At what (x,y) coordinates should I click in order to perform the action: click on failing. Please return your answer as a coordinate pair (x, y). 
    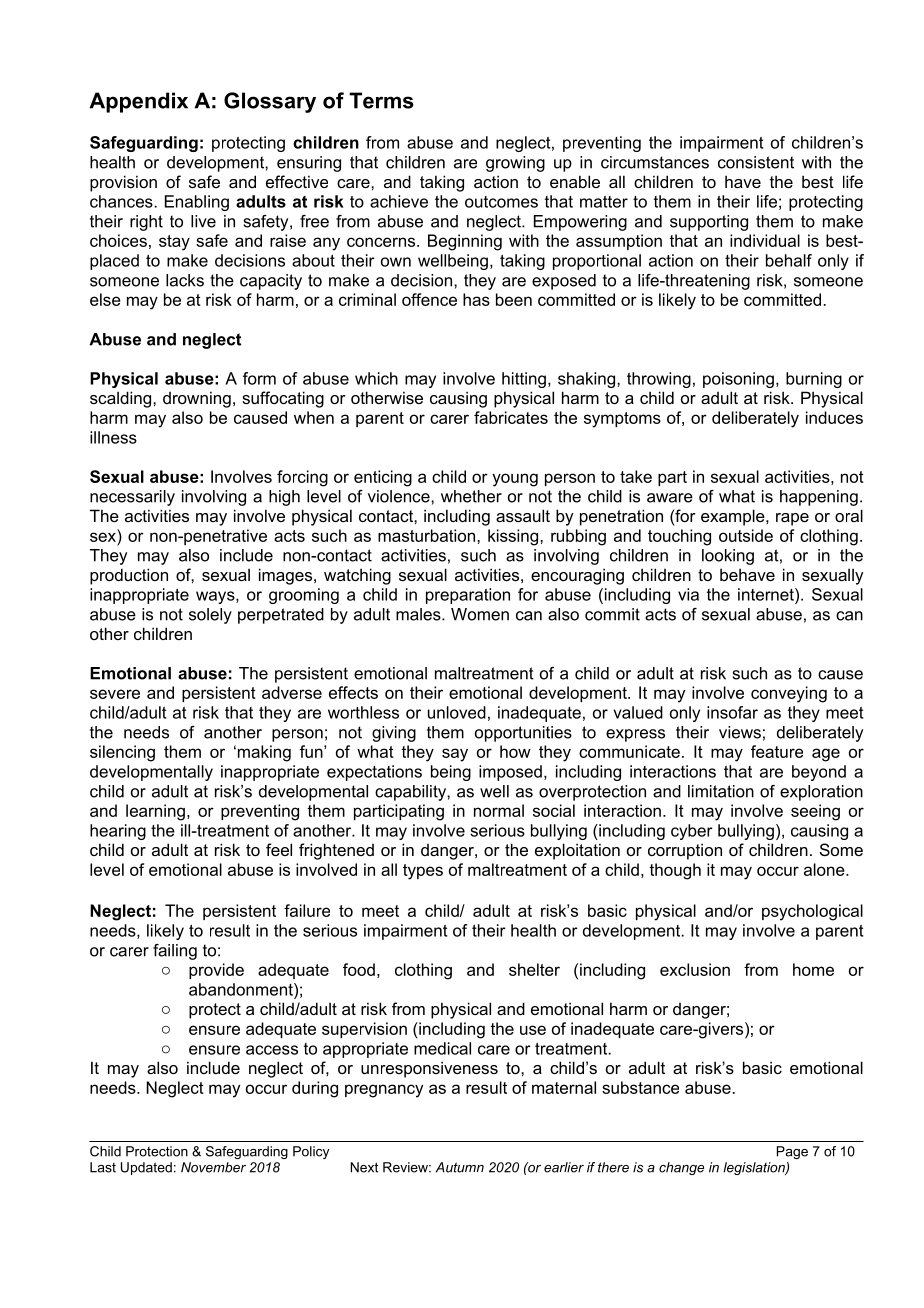
    Looking at the image, I should click on (175, 952).
